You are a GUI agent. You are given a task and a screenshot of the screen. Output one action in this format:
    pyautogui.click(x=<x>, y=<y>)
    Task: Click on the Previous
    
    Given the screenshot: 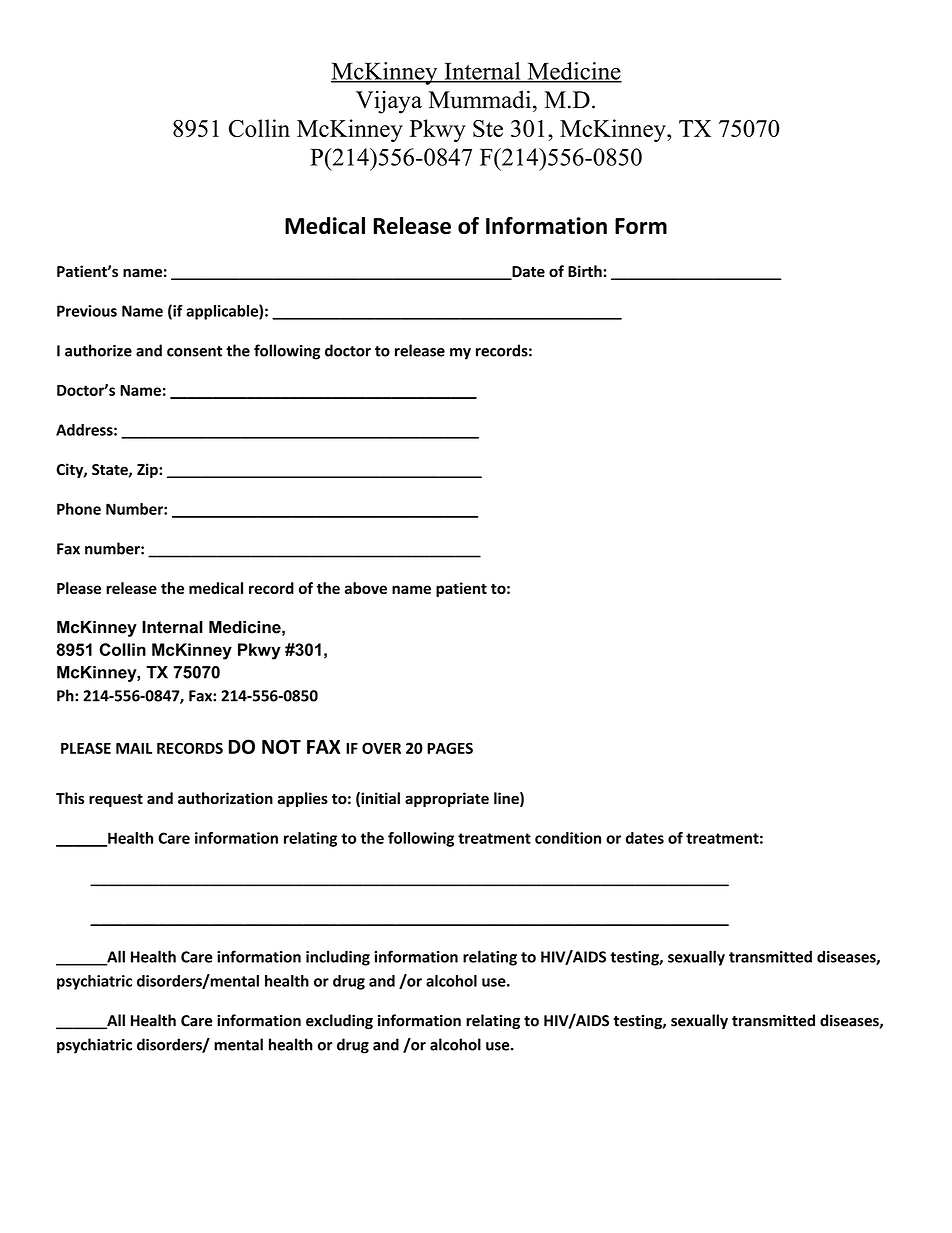 What is the action you would take?
    pyautogui.click(x=87, y=311)
